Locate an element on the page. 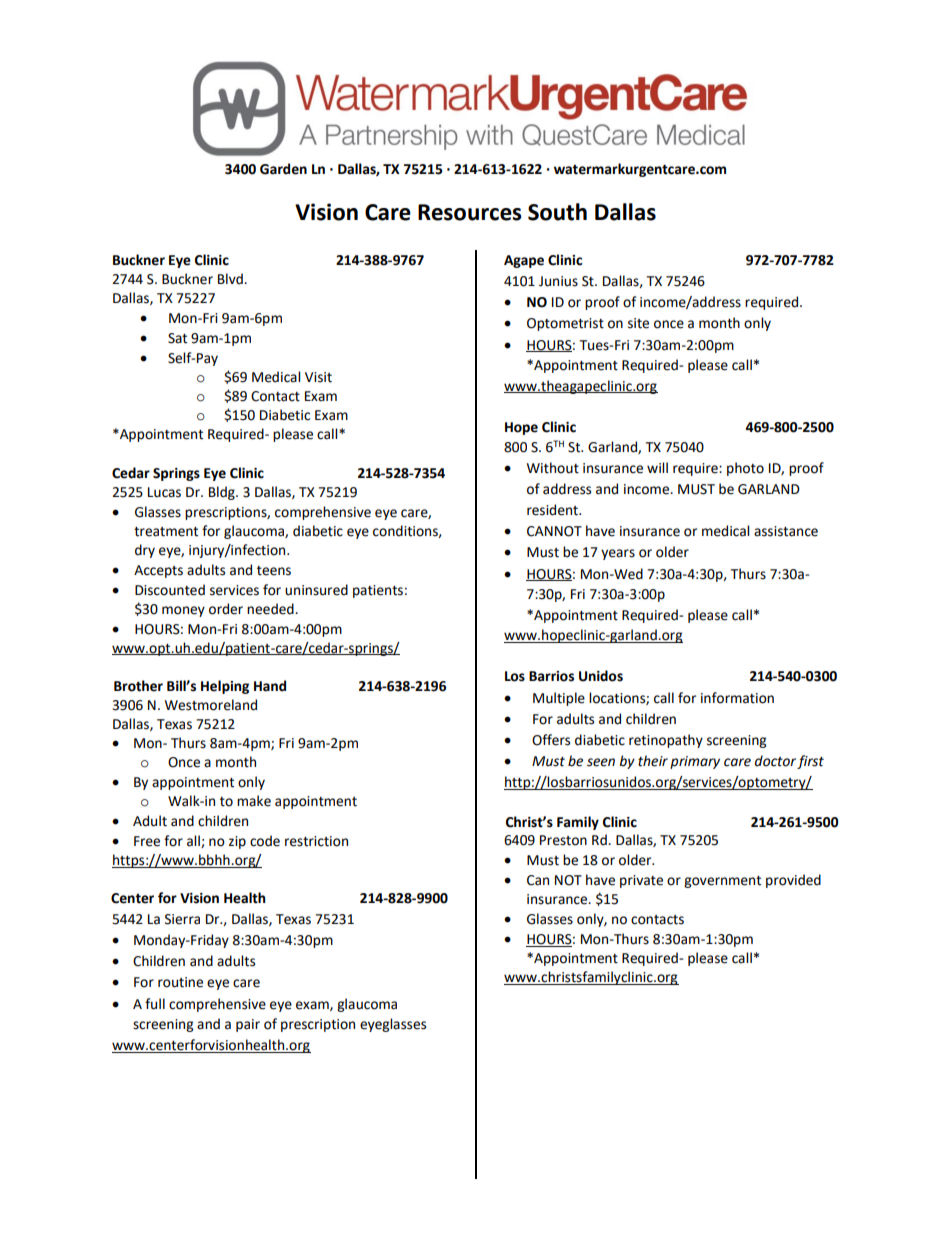 This document has height=1233, width=952. order is located at coordinates (226, 609).
